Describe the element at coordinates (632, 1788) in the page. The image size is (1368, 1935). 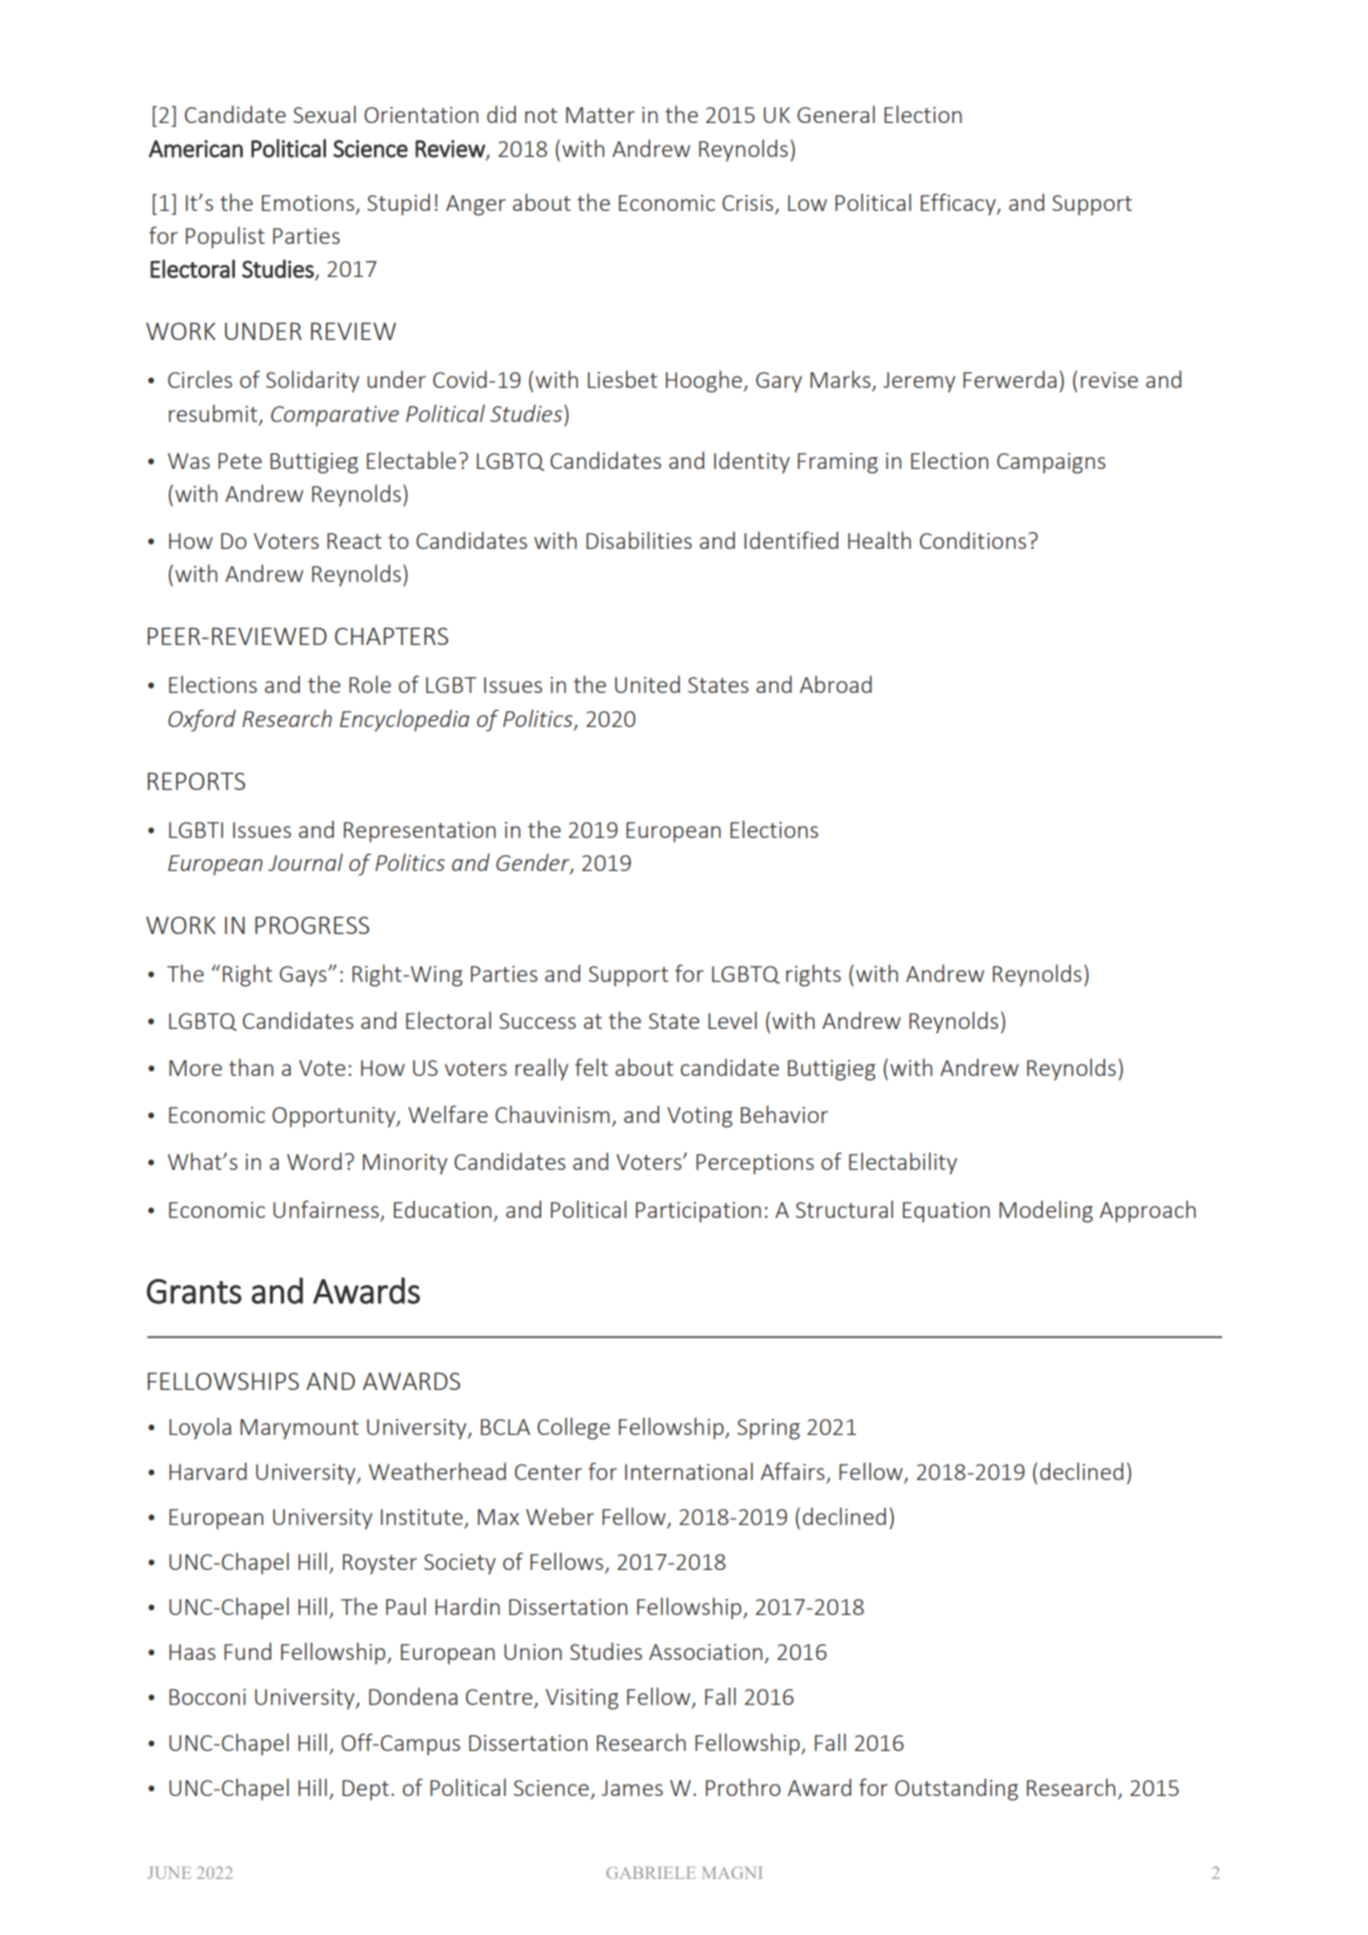
I see `James` at that location.
